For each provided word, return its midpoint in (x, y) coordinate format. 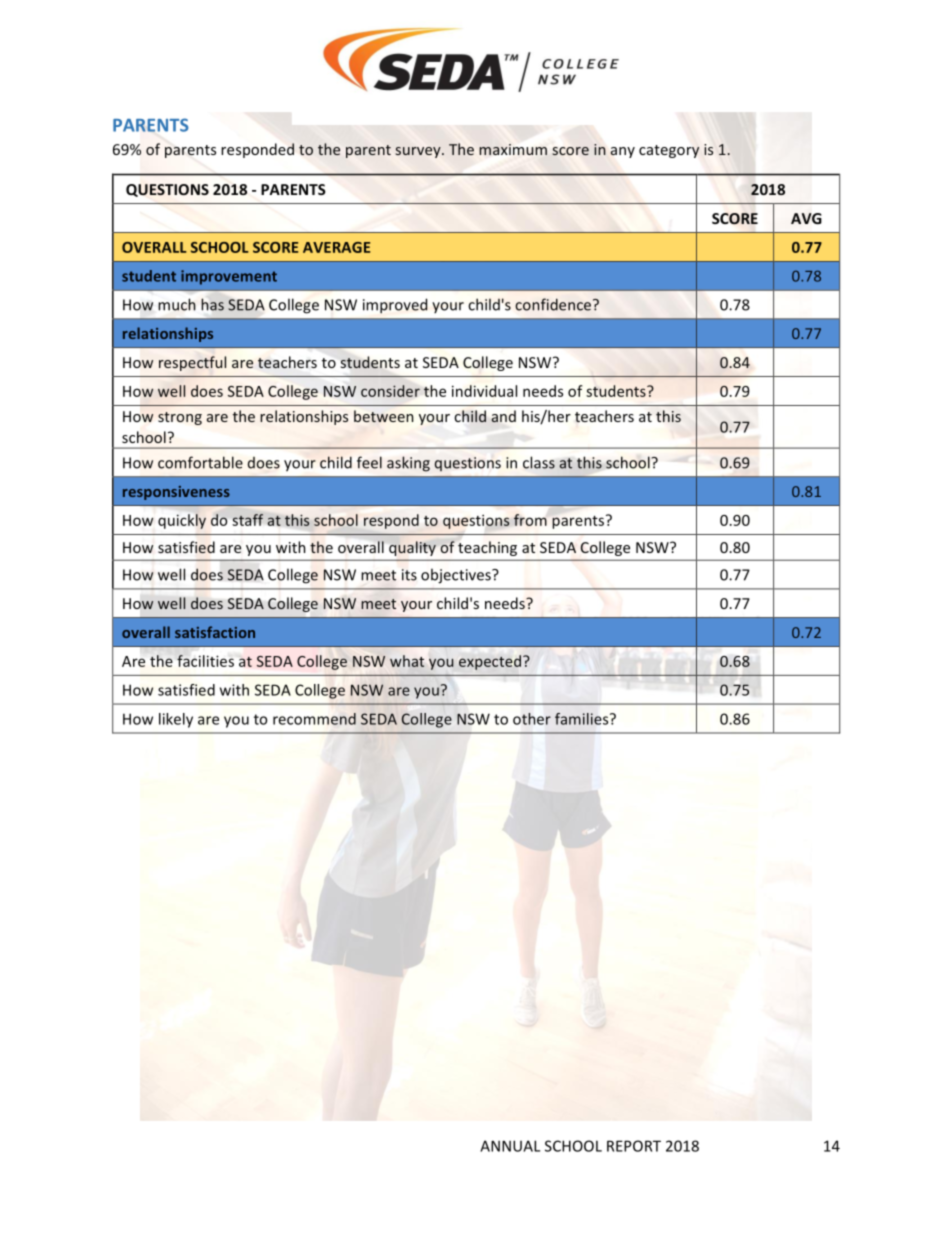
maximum (513, 149)
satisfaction (215, 632)
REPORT (634, 1146)
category (669, 151)
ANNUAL (510, 1146)
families (583, 719)
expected (490, 662)
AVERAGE (336, 247)
